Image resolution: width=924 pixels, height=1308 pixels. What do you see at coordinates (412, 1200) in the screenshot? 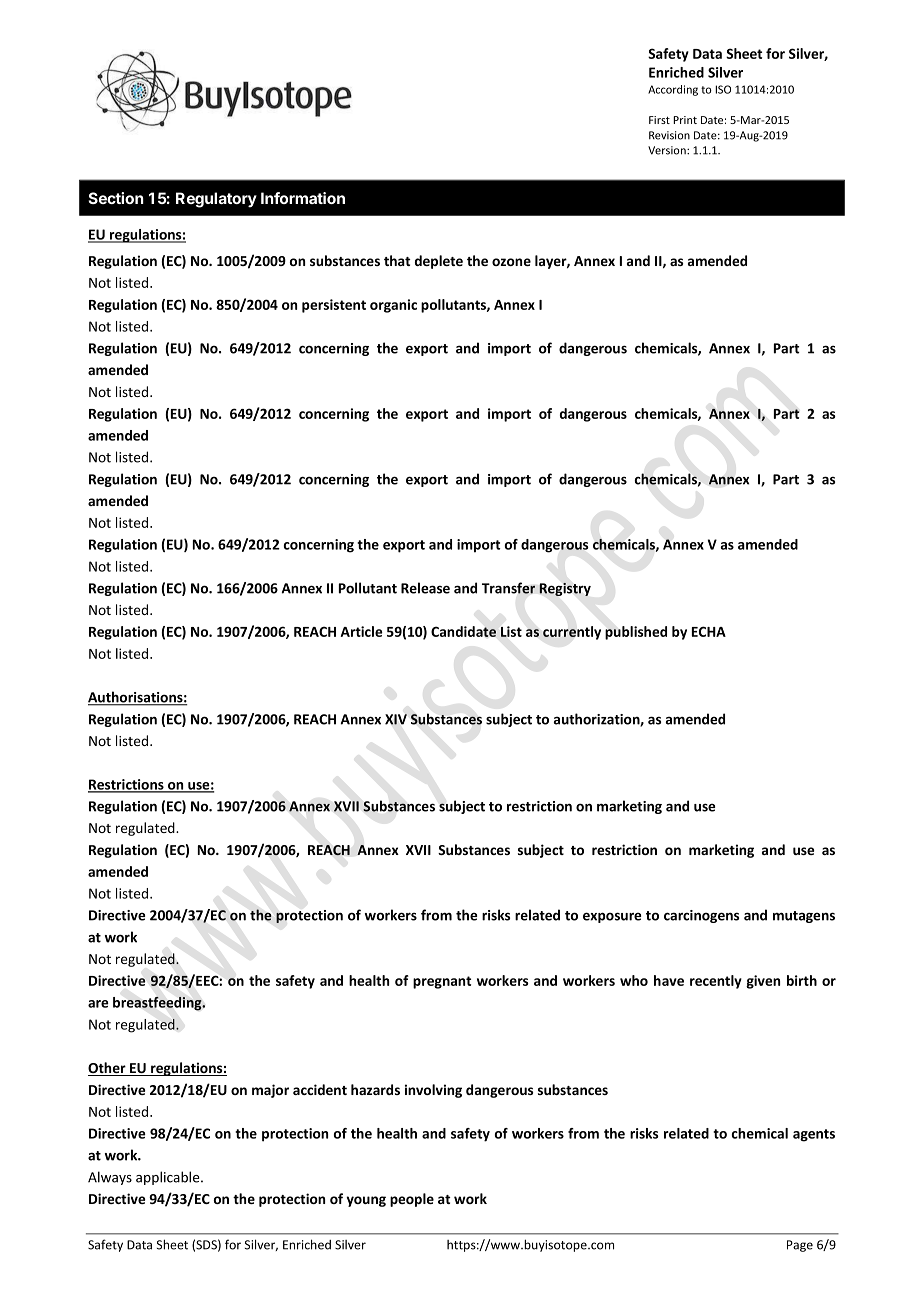
I see `people` at bounding box center [412, 1200].
